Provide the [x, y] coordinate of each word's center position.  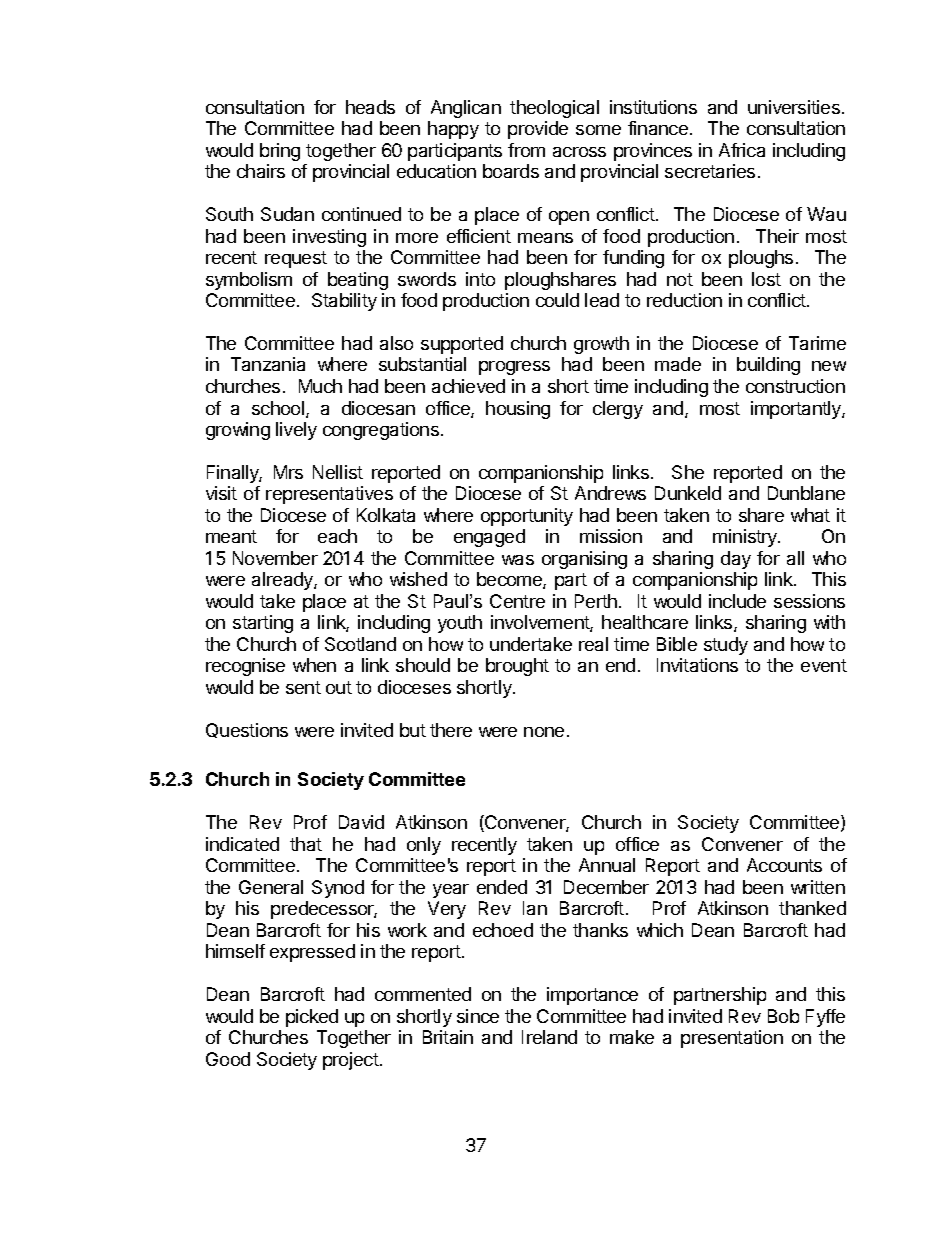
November [275, 558]
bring [280, 152]
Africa [742, 150]
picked [312, 1018]
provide [538, 130]
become [510, 580]
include [737, 601]
